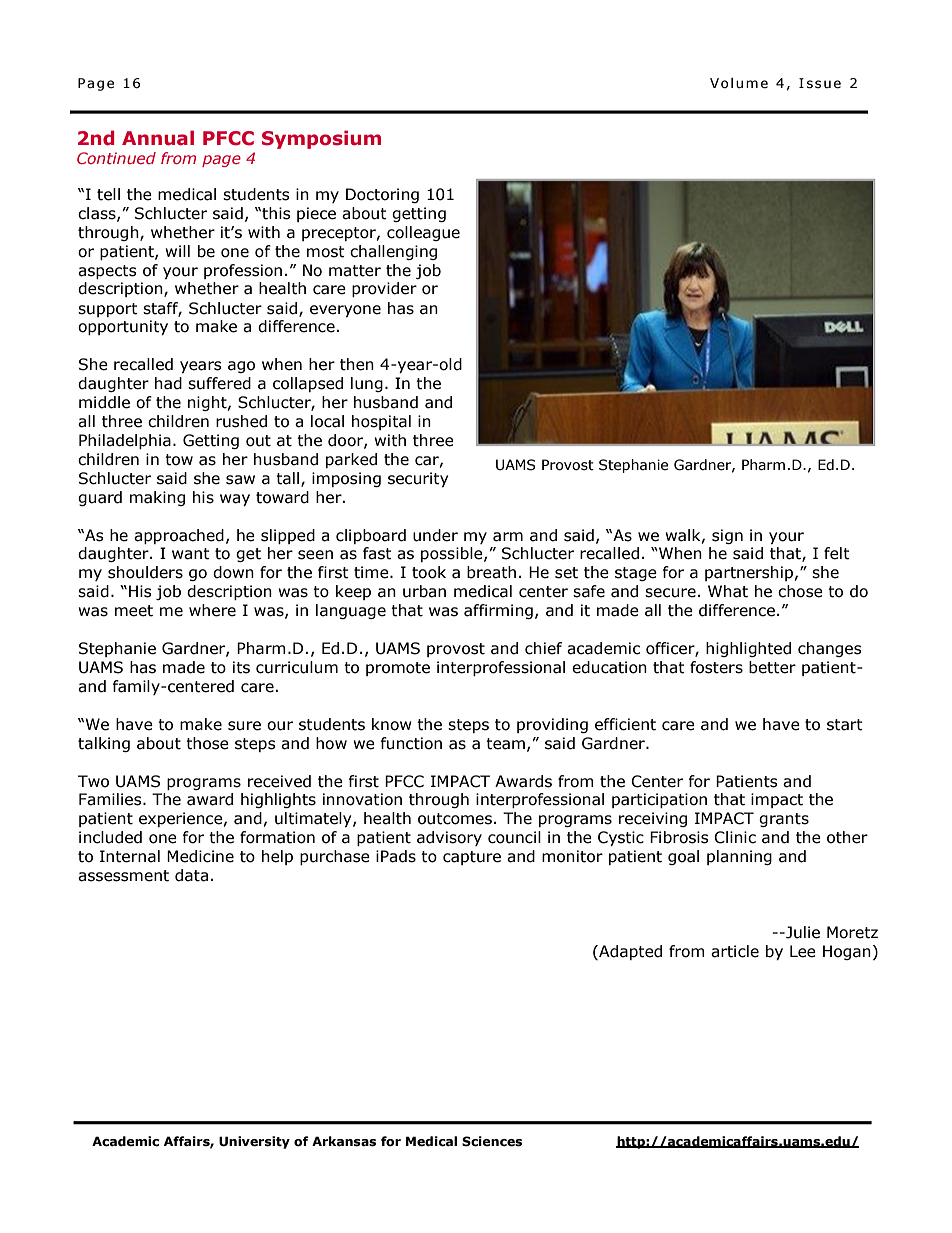  What do you see at coordinates (158, 138) in the document?
I see `Annual` at bounding box center [158, 138].
